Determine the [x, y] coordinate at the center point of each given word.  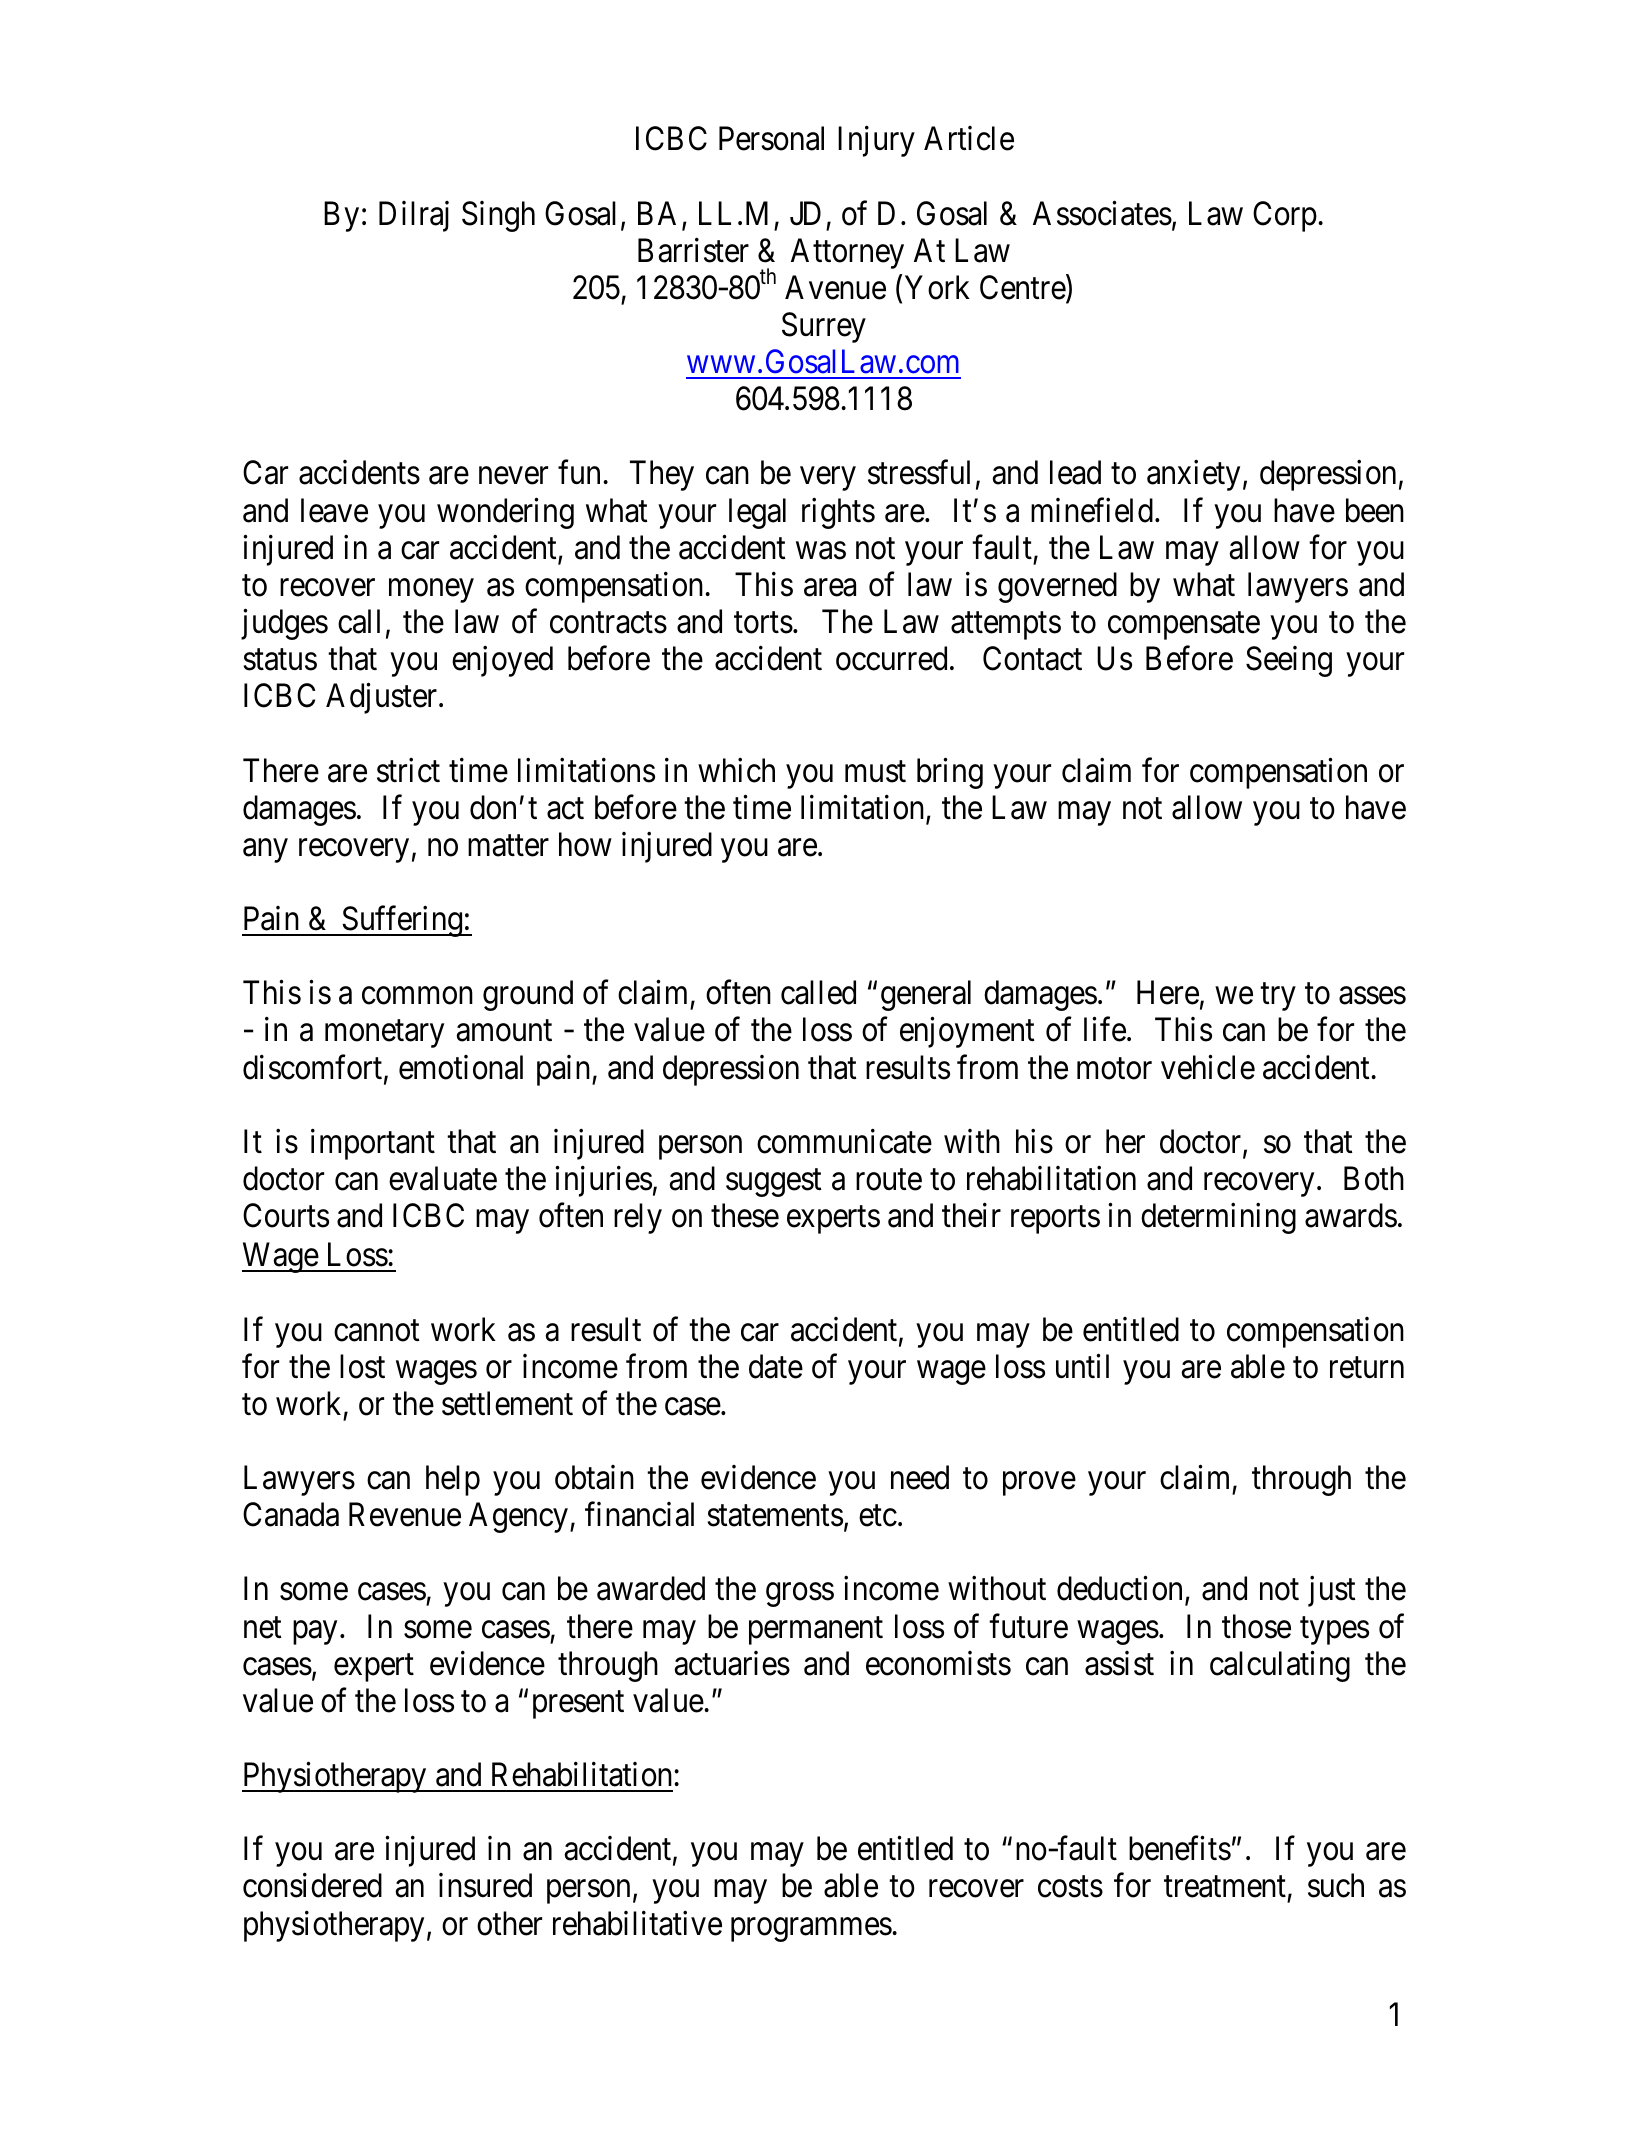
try [1278, 997]
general [926, 995]
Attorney [847, 253]
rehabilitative [637, 1923]
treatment [1225, 1887]
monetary [384, 1034]
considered [312, 1885]
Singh [498, 216]
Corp [1285, 216]
